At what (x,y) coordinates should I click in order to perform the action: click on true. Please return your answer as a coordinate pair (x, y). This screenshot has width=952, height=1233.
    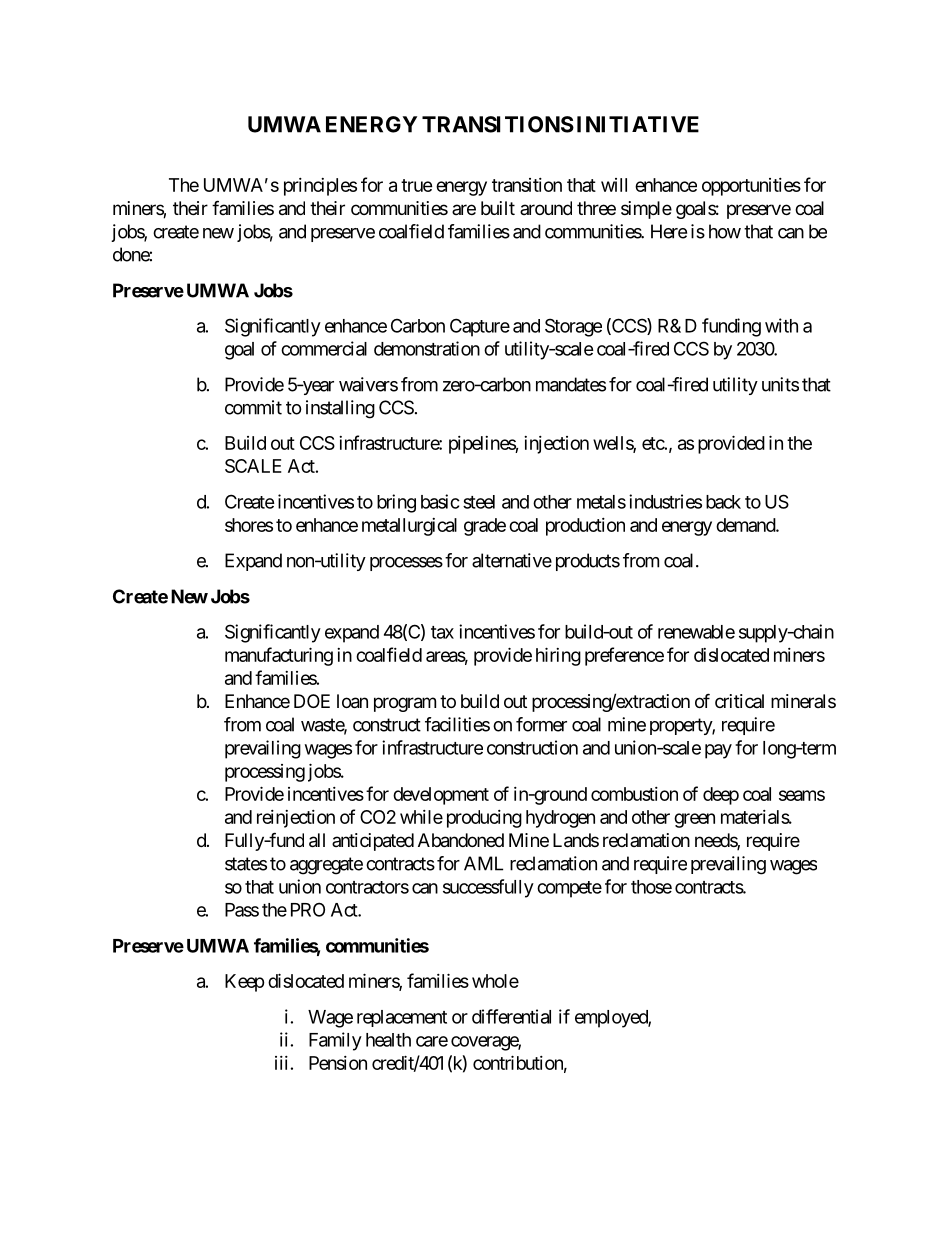
    Looking at the image, I should click on (417, 185).
